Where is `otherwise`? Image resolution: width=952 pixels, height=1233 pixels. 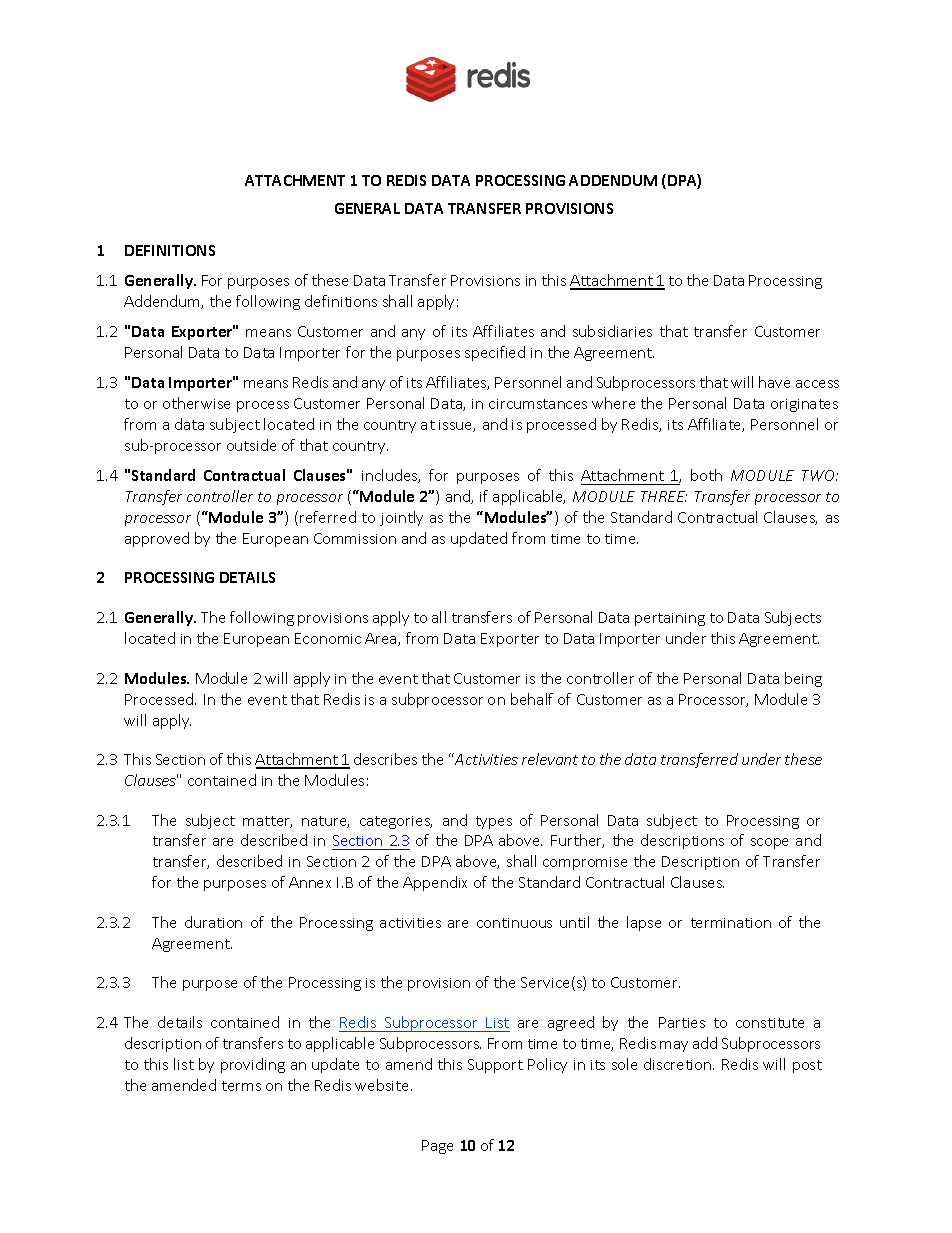 otherwise is located at coordinates (196, 403).
